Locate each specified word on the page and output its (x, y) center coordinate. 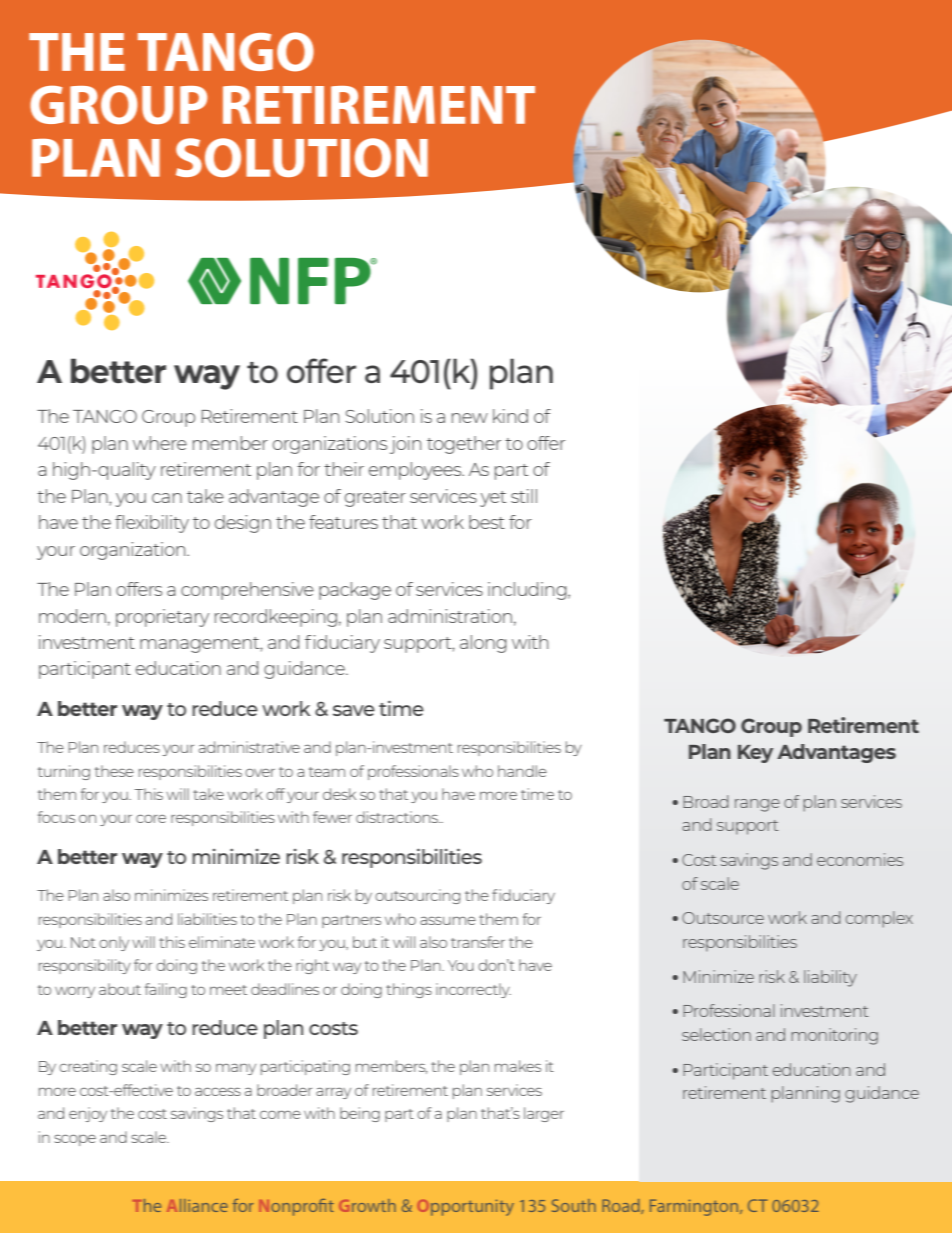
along (483, 644)
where (160, 443)
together (464, 445)
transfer (478, 942)
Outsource (723, 918)
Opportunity (466, 1207)
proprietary (162, 618)
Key (755, 754)
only (114, 943)
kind (510, 416)
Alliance (197, 1205)
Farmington (695, 1207)
